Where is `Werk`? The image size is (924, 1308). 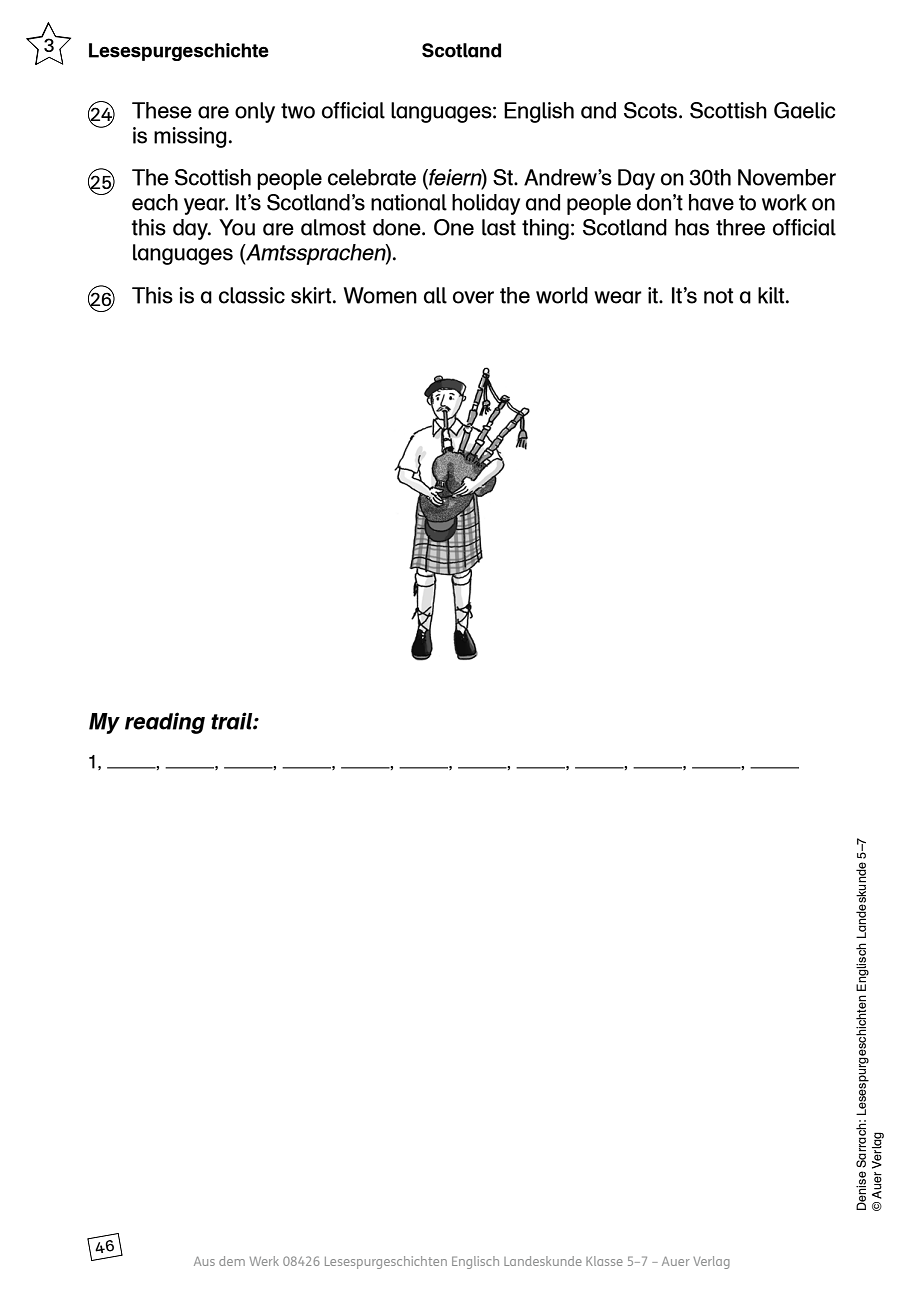
Werk is located at coordinates (264, 1261).
